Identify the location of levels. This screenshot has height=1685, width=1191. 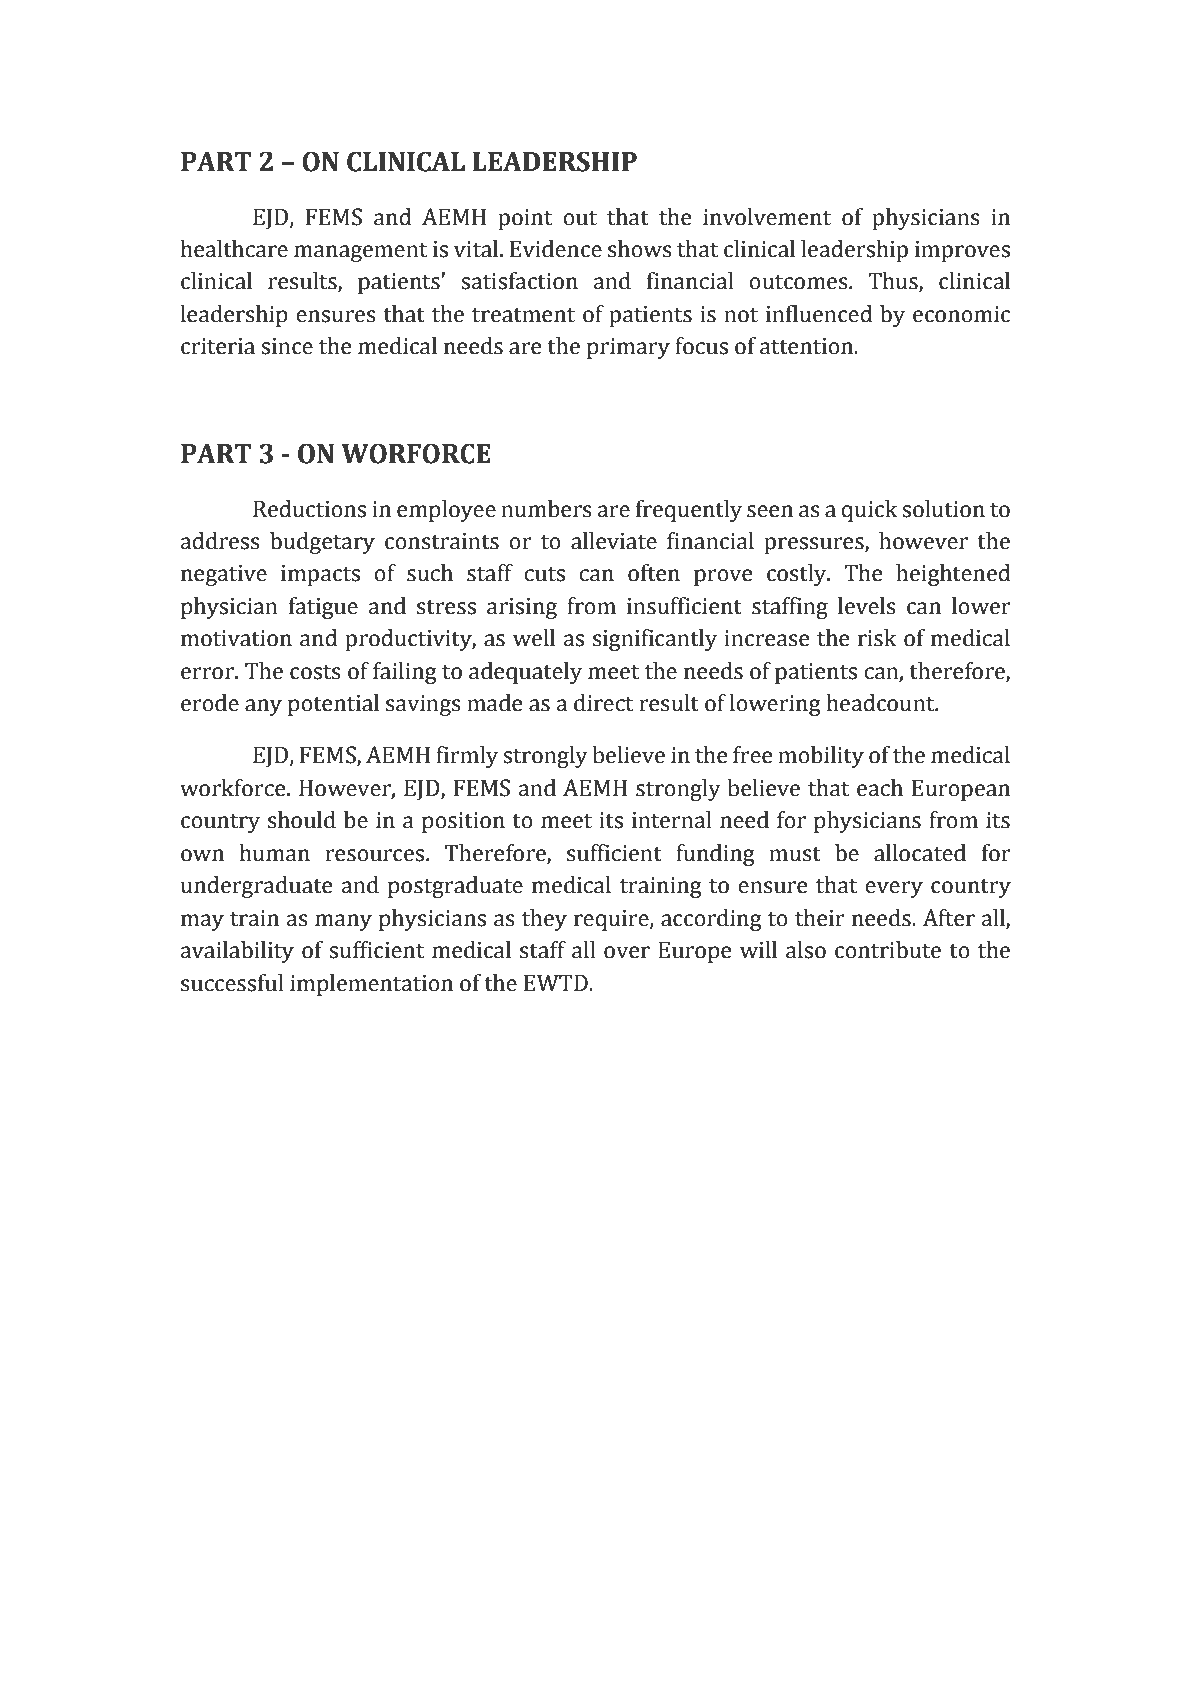
(867, 606).
